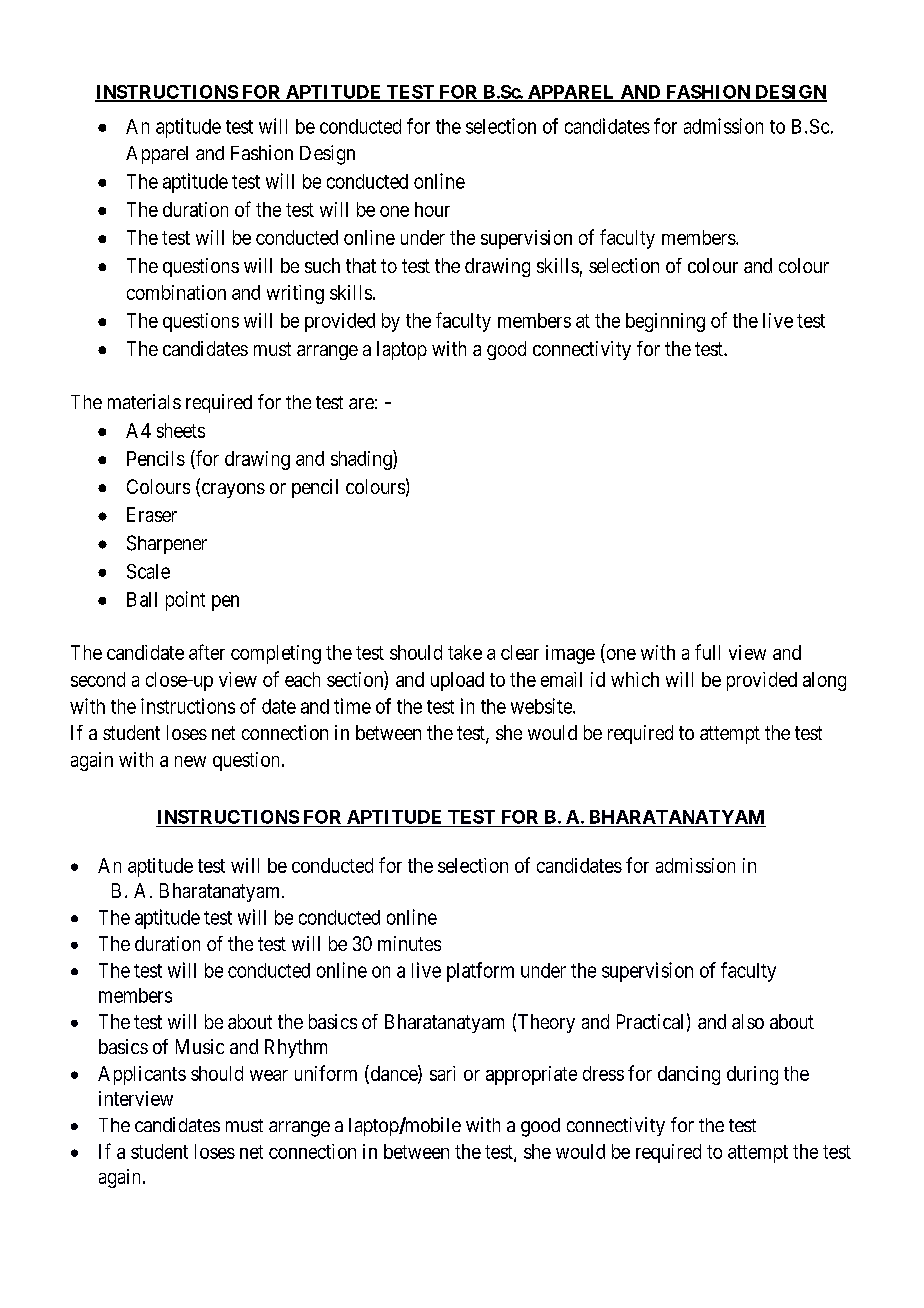  What do you see at coordinates (665, 322) in the image?
I see `beginning` at bounding box center [665, 322].
